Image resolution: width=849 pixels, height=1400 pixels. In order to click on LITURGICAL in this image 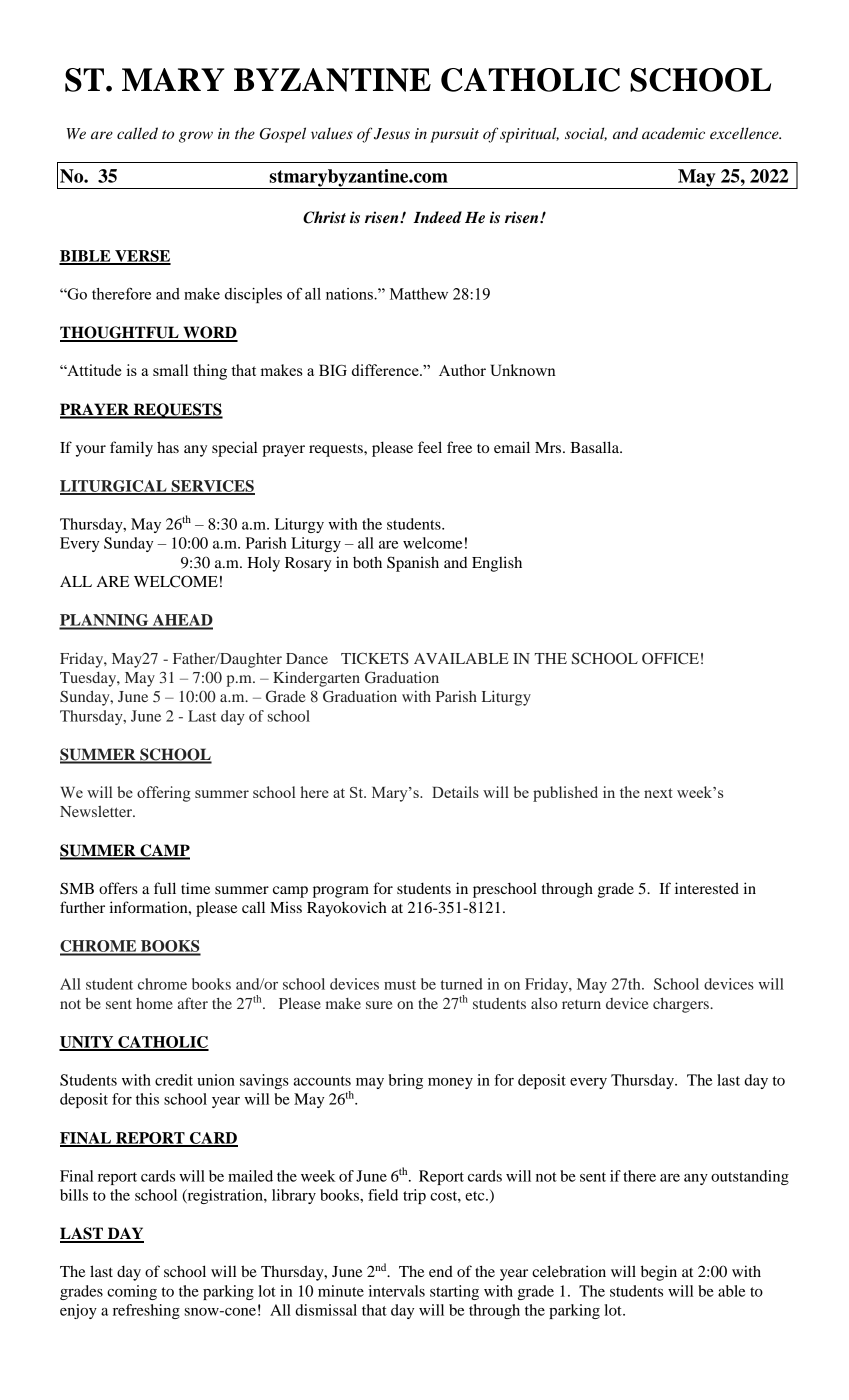, I will do `click(114, 487)`.
